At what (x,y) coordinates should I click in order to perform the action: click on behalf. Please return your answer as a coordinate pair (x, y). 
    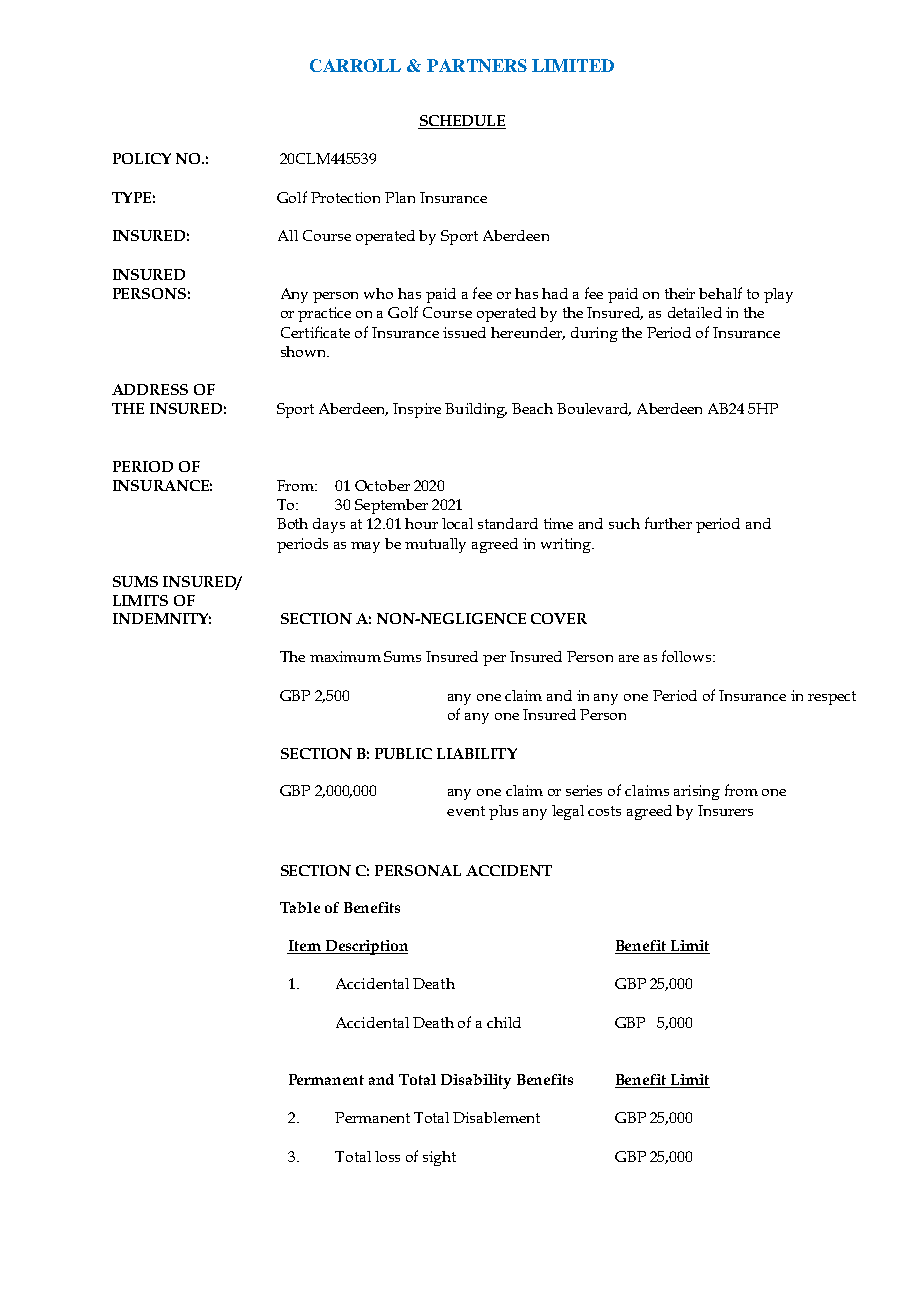
    Looking at the image, I should click on (720, 293).
